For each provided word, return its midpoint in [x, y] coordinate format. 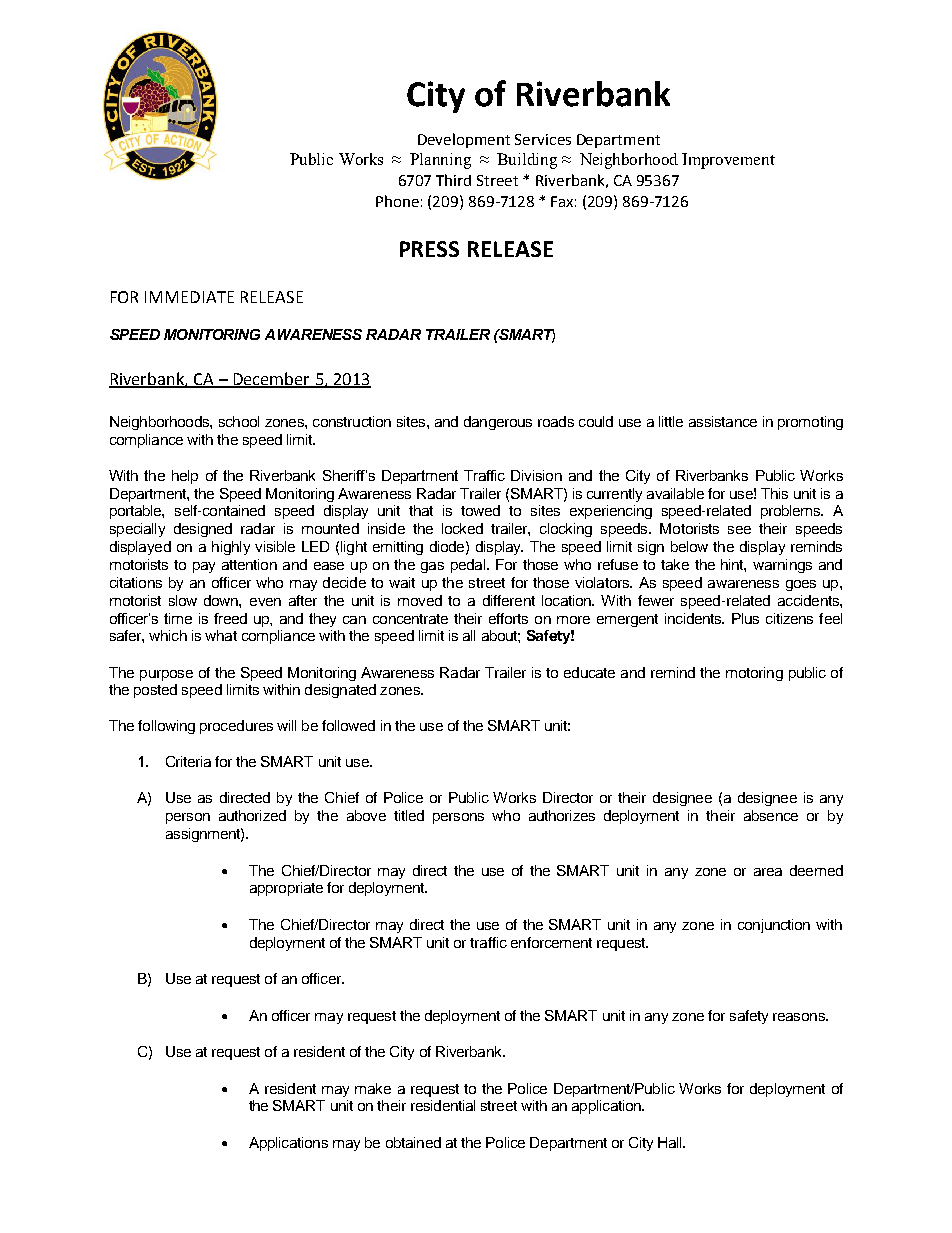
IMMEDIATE [189, 297]
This [774, 493]
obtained [413, 1142]
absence [771, 815]
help [185, 477]
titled [409, 815]
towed [480, 510]
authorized [252, 815]
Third [453, 180]
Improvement [728, 161]
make [373, 1088]
